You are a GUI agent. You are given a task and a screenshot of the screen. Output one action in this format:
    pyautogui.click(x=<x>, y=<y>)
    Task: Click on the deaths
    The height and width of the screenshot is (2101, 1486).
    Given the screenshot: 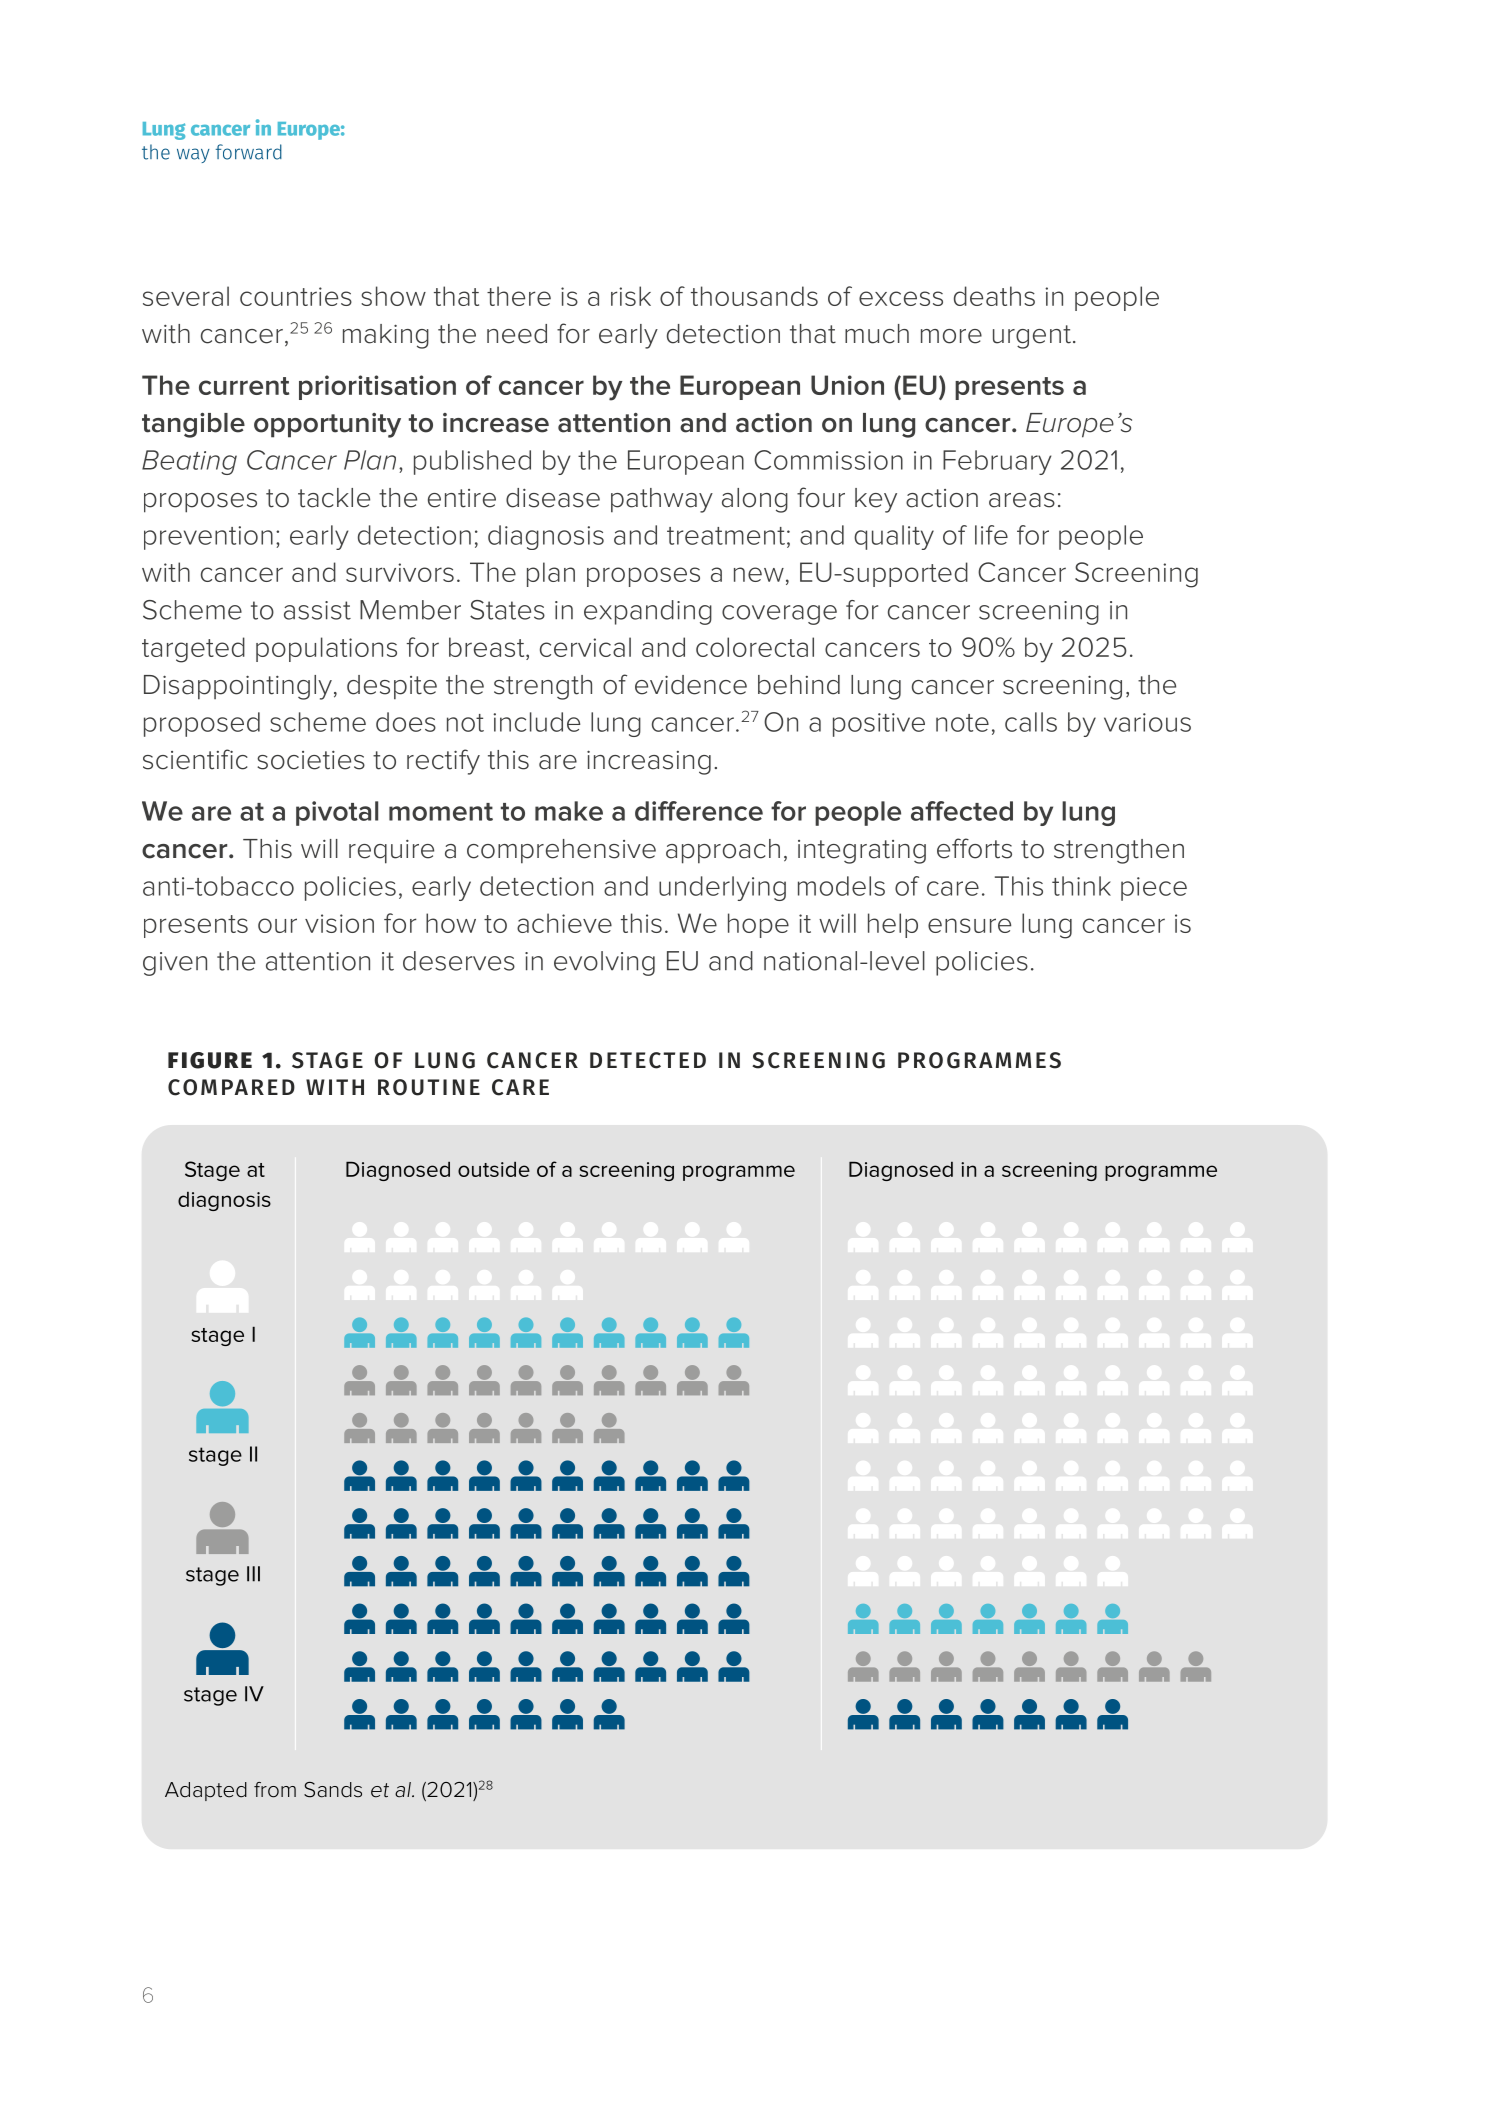 What is the action you would take?
    pyautogui.click(x=994, y=296)
